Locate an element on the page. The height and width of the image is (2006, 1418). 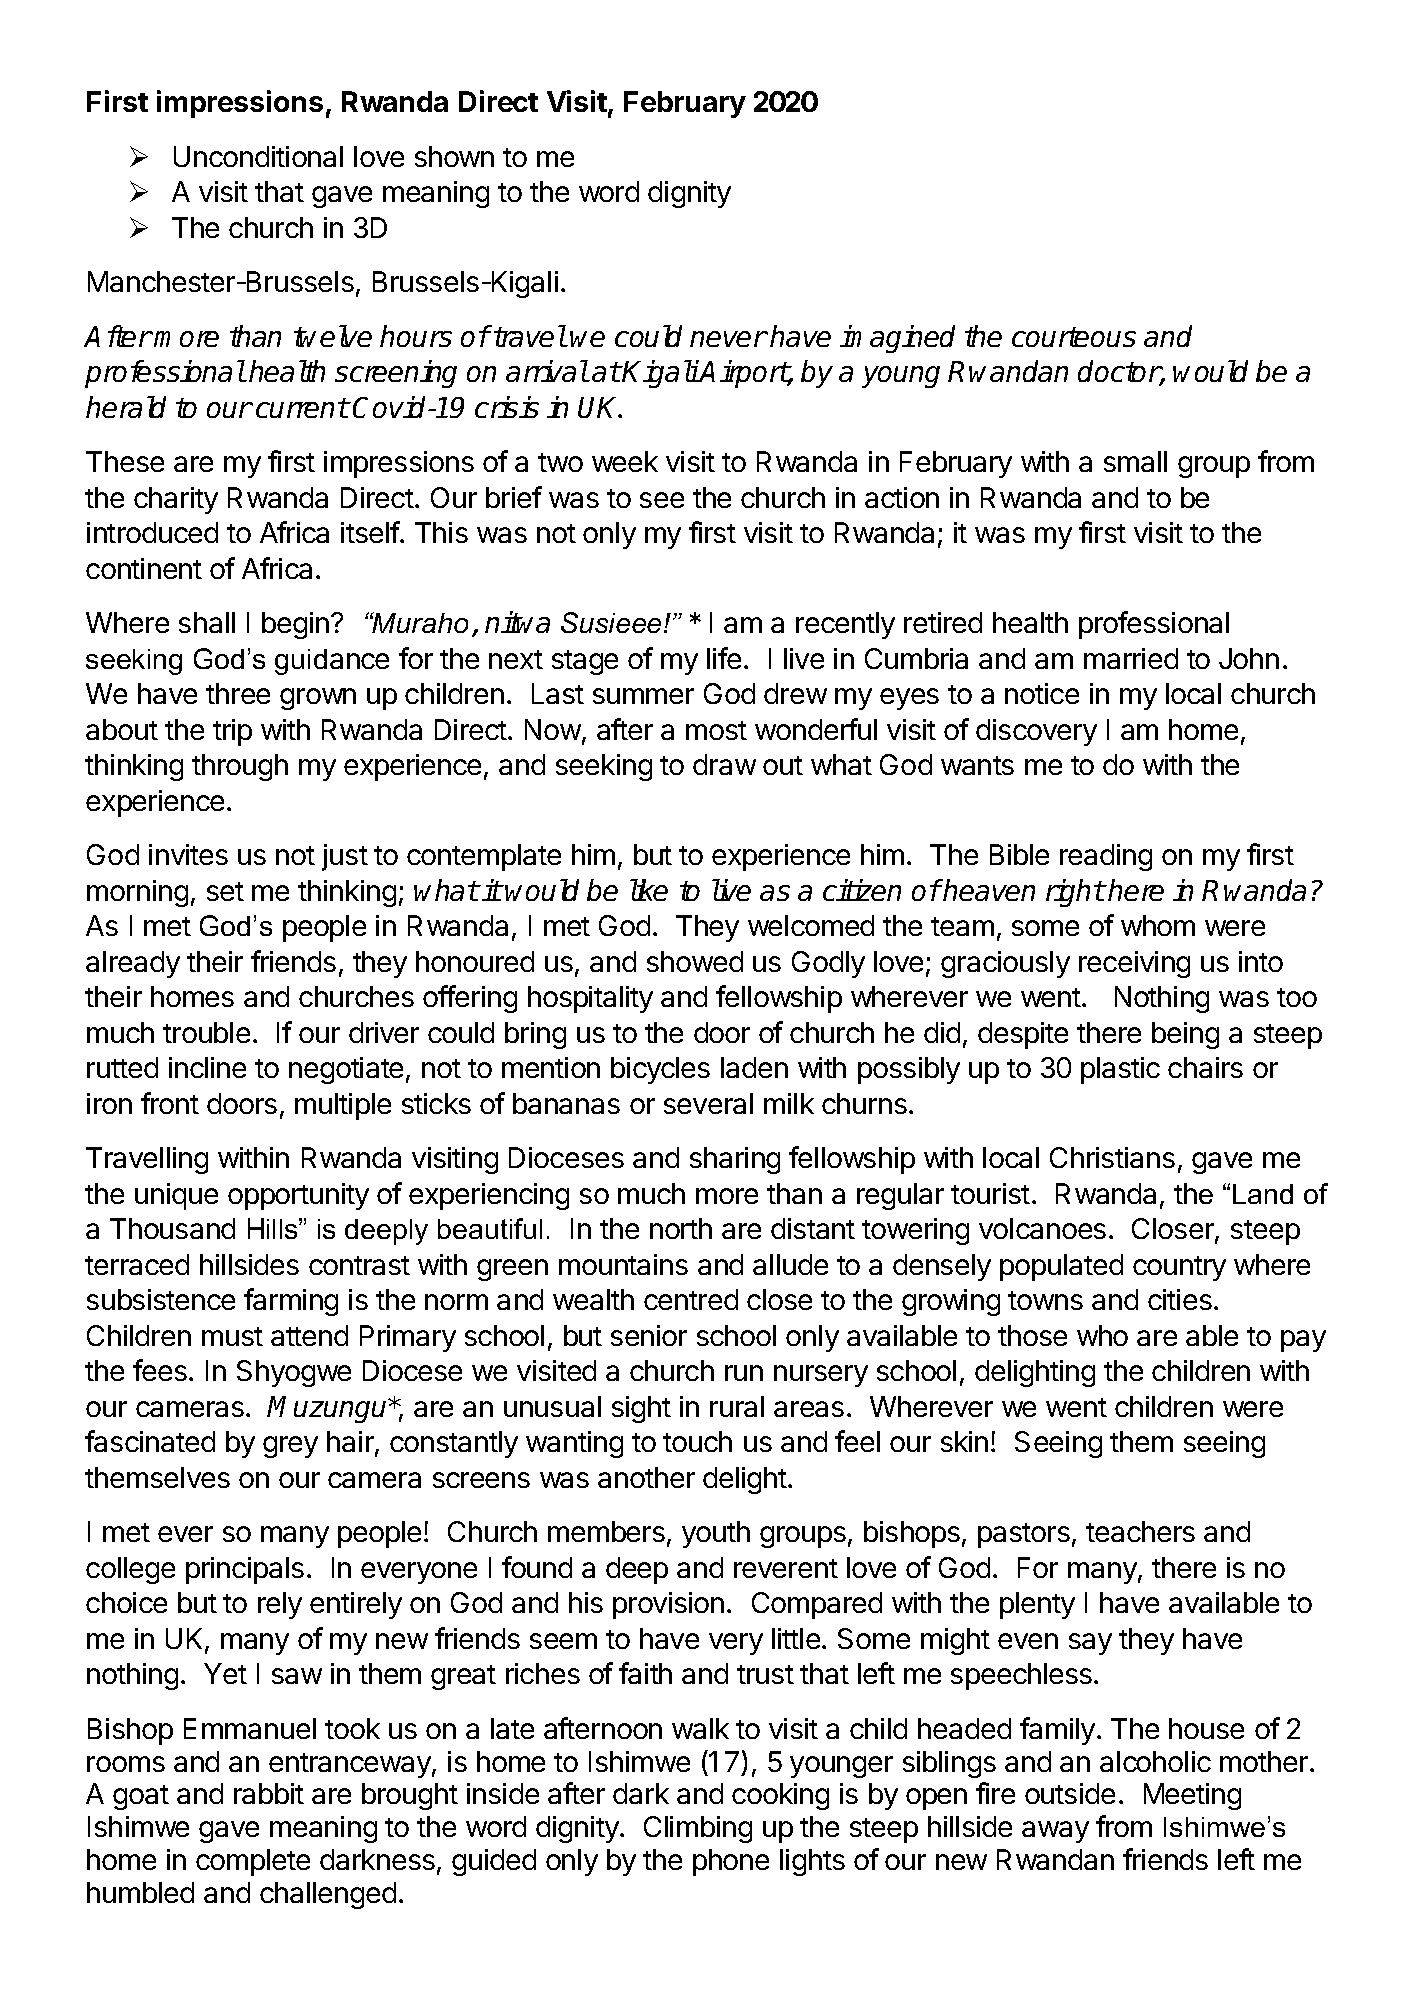
through is located at coordinates (240, 767).
